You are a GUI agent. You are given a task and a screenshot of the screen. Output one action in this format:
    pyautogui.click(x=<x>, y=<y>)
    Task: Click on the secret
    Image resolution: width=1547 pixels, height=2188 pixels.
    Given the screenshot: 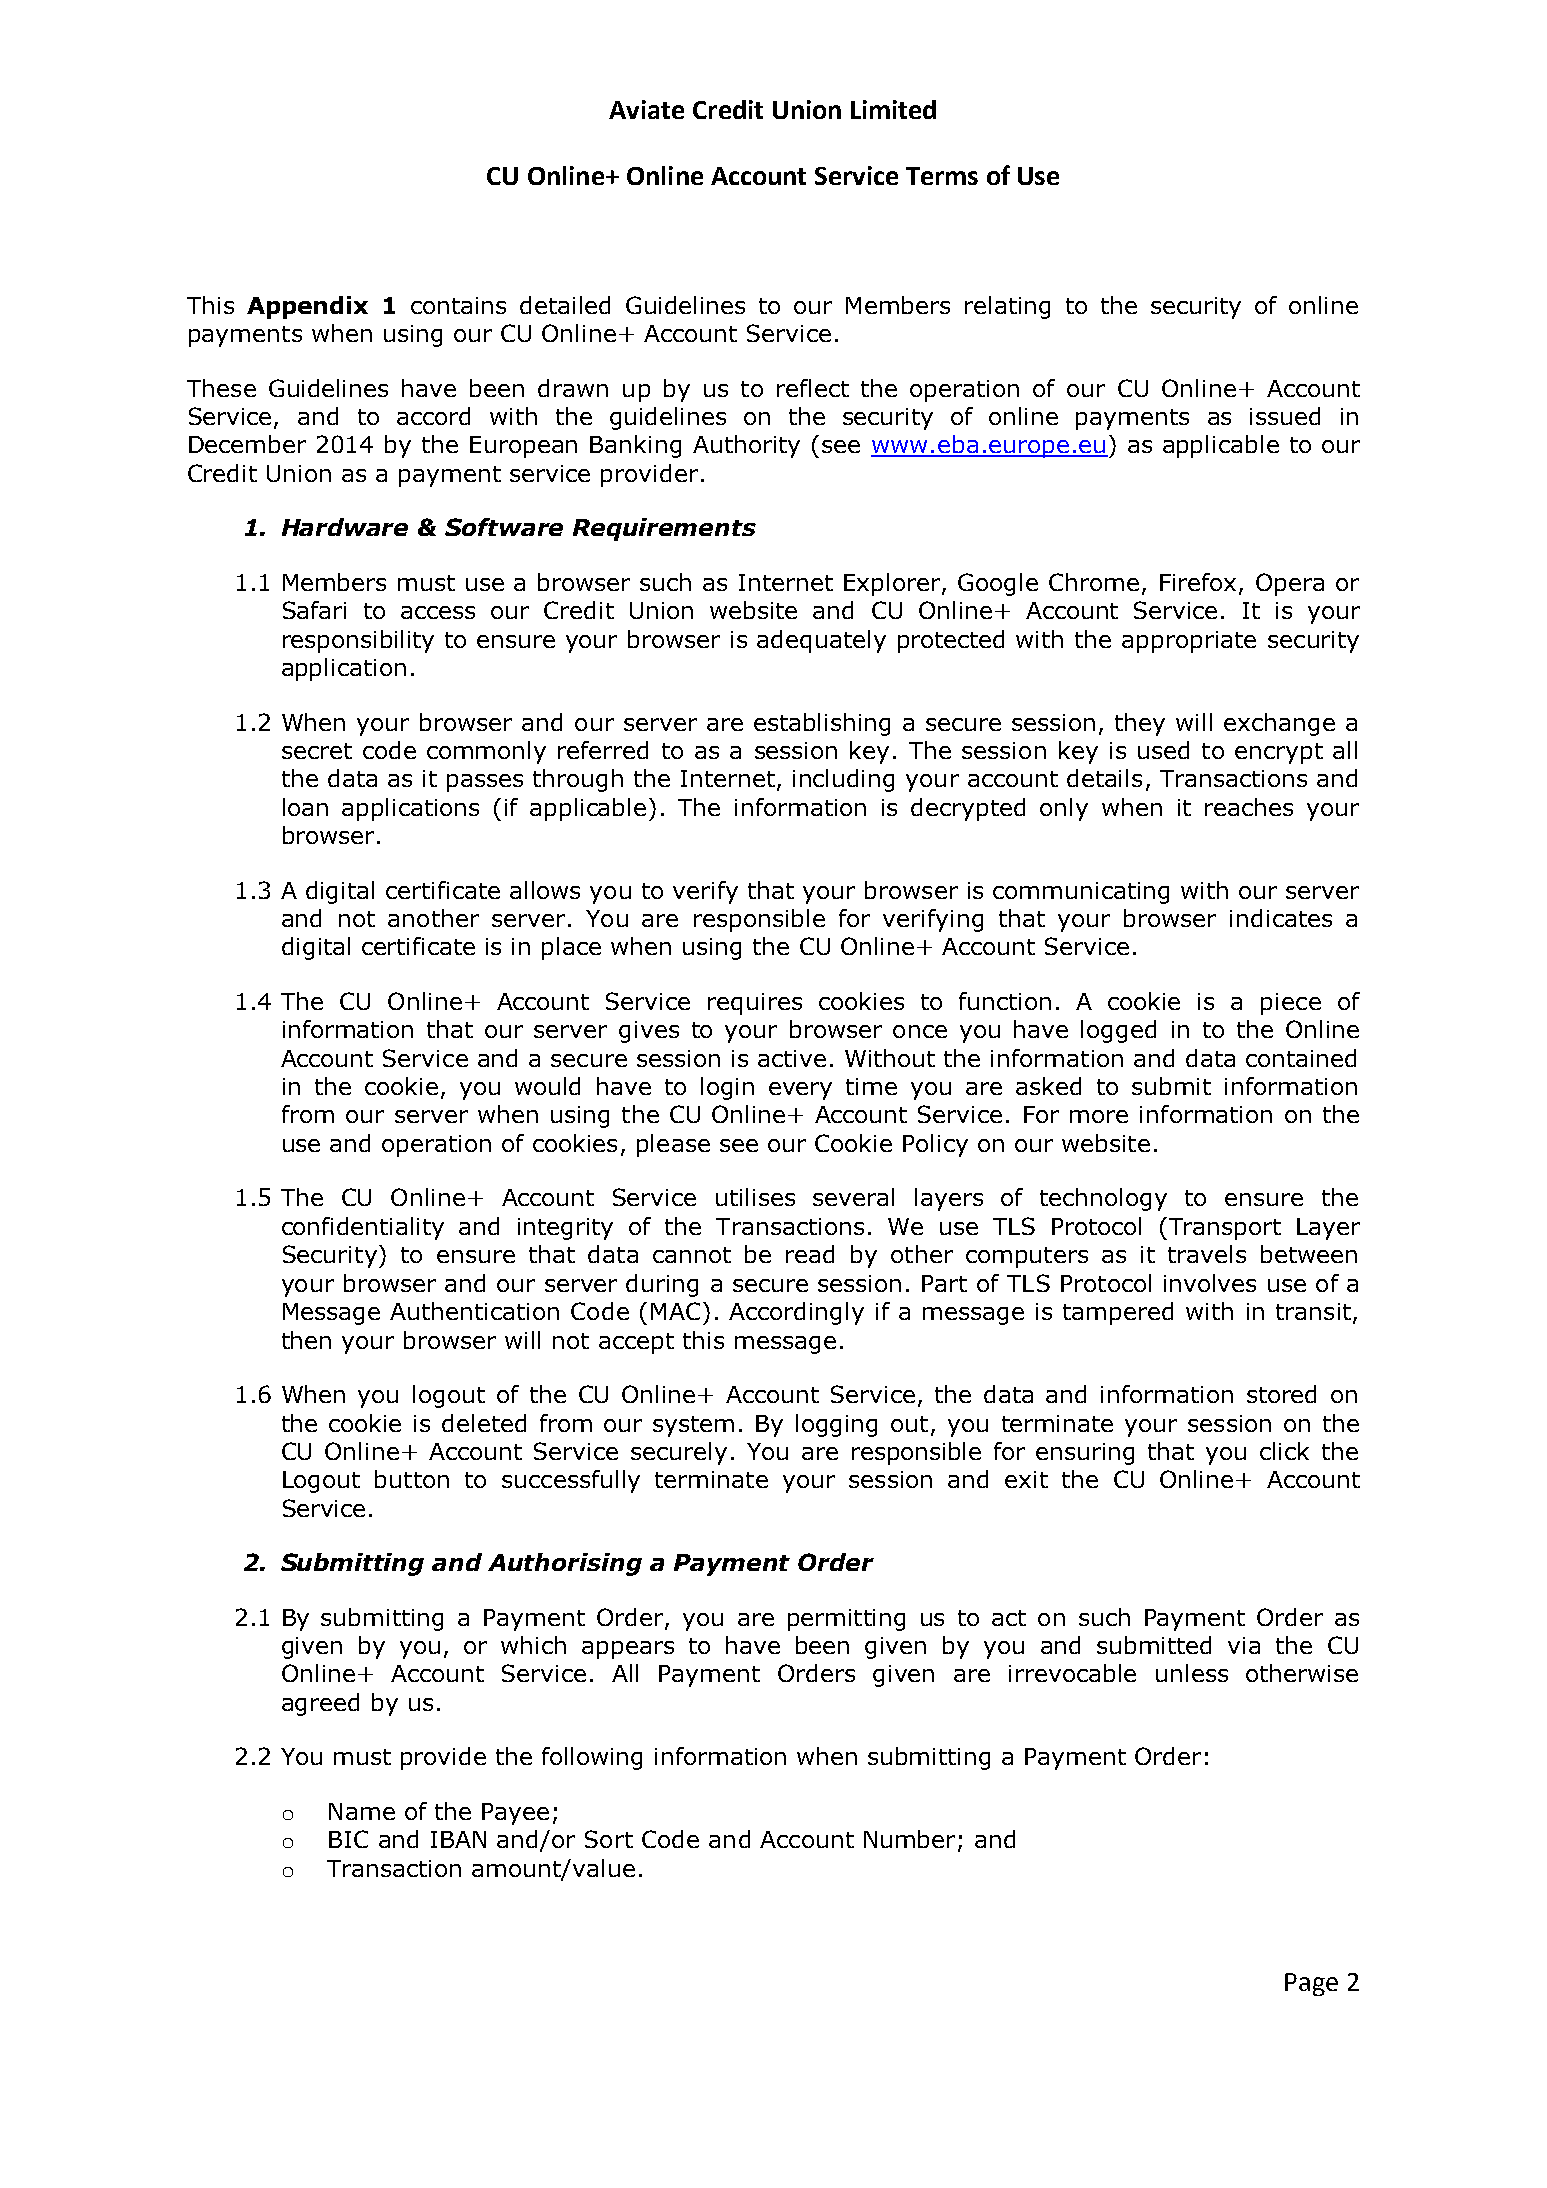 What is the action you would take?
    pyautogui.click(x=317, y=751)
